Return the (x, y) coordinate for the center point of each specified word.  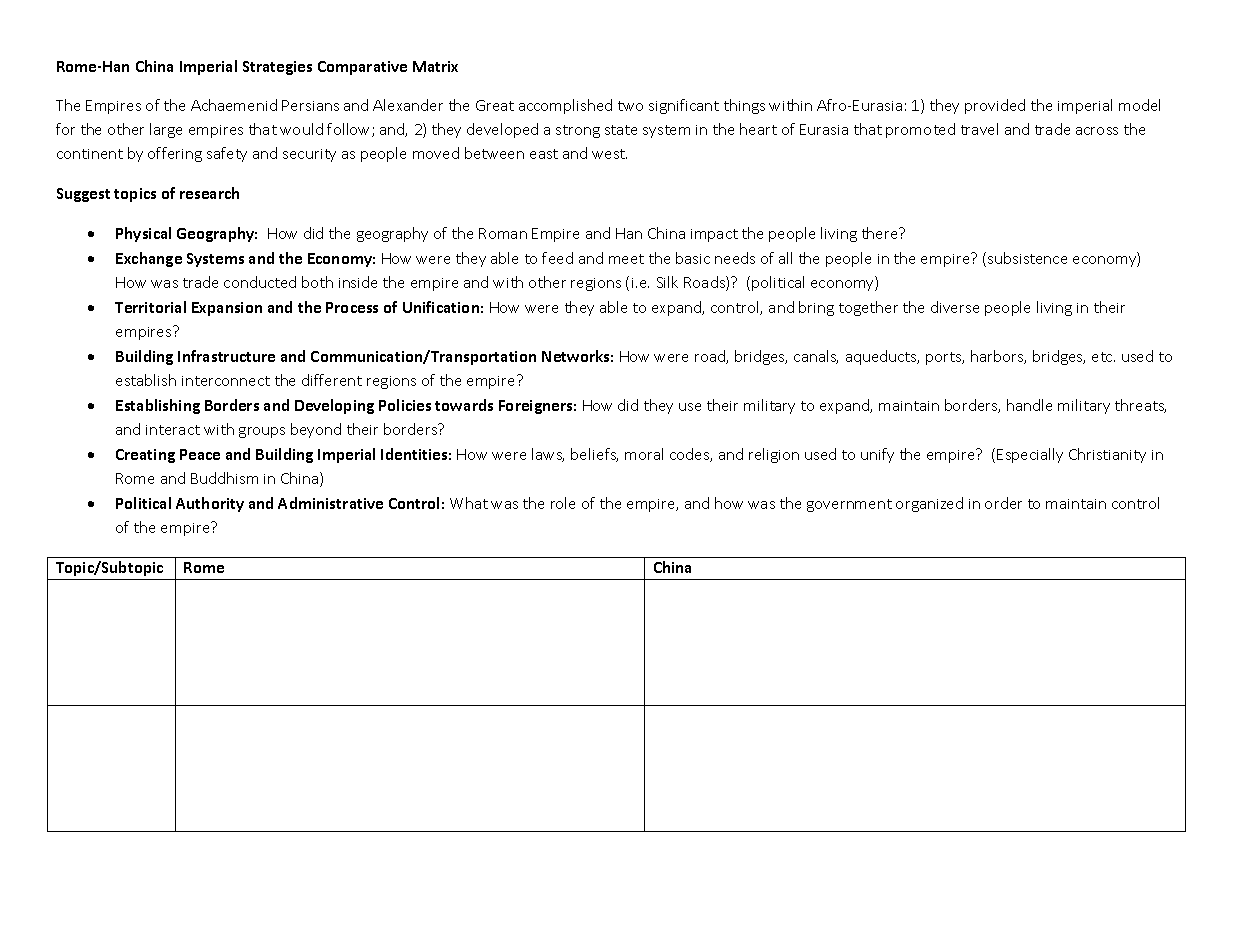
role (563, 503)
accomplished (565, 106)
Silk (667, 282)
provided (995, 106)
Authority (210, 504)
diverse (955, 307)
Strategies (277, 68)
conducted (260, 282)
